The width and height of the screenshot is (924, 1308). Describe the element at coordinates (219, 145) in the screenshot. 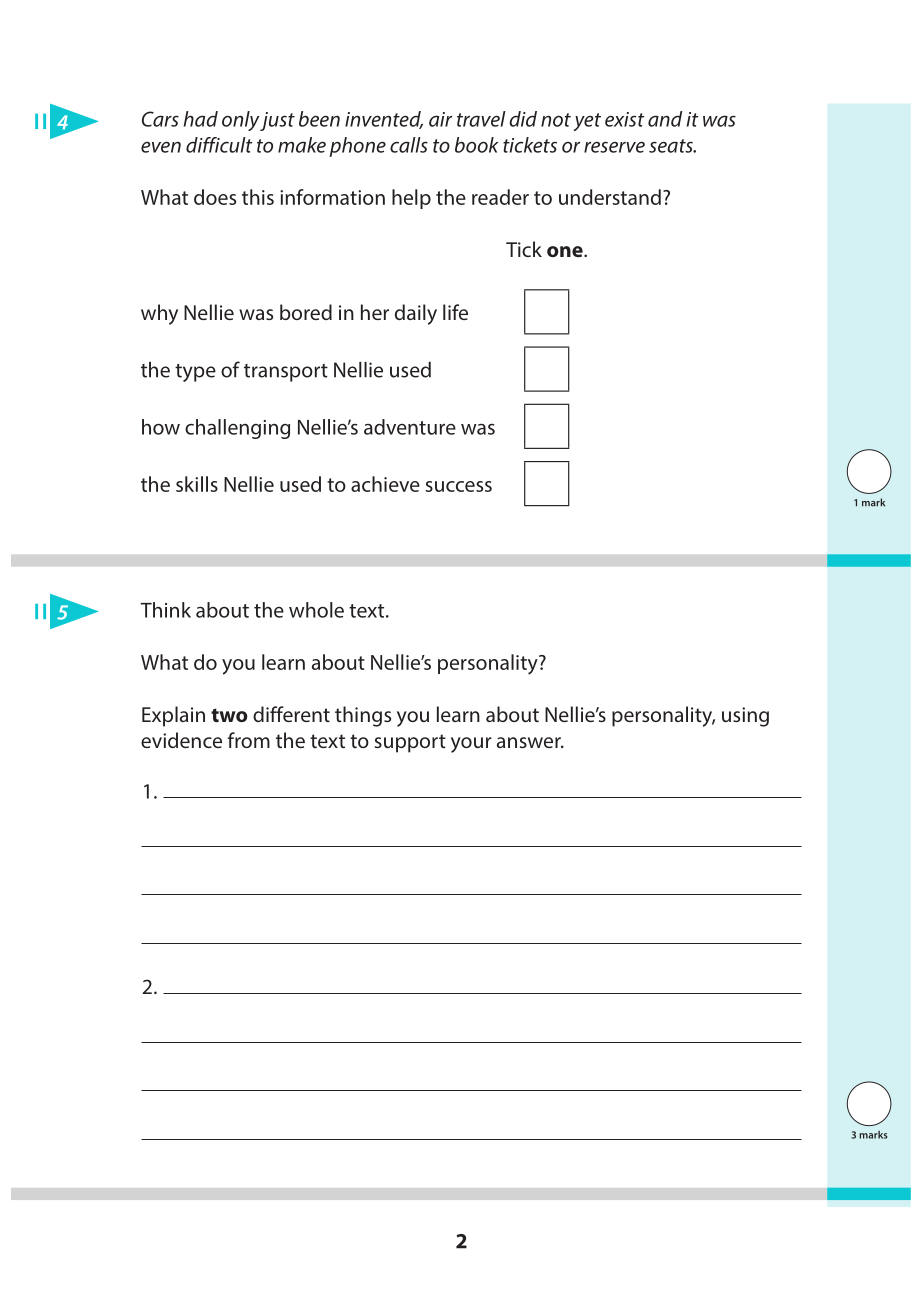

I see `difficult` at that location.
